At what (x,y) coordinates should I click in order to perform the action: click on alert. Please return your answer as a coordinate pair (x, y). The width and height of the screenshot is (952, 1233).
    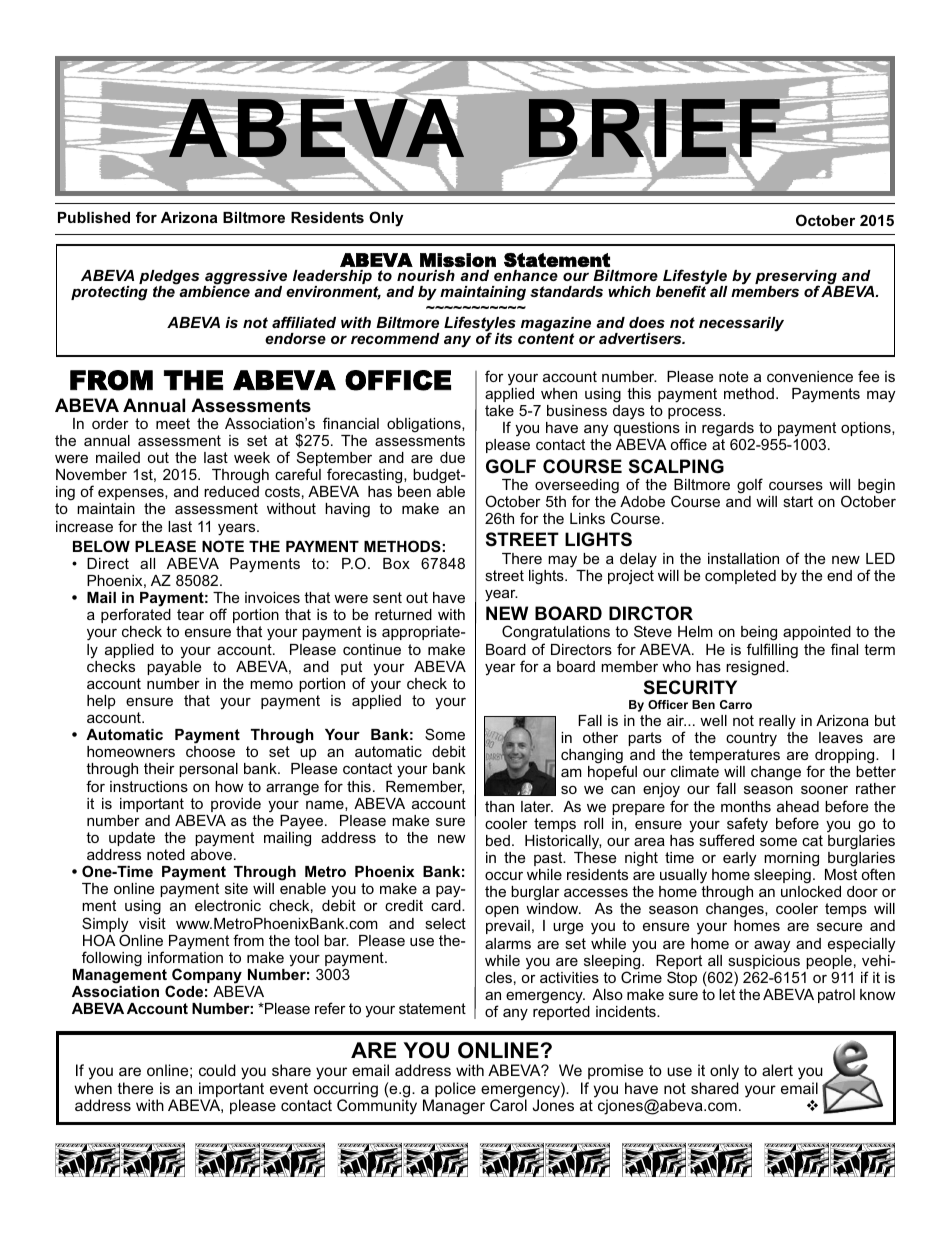
    Looking at the image, I should click on (777, 1070).
